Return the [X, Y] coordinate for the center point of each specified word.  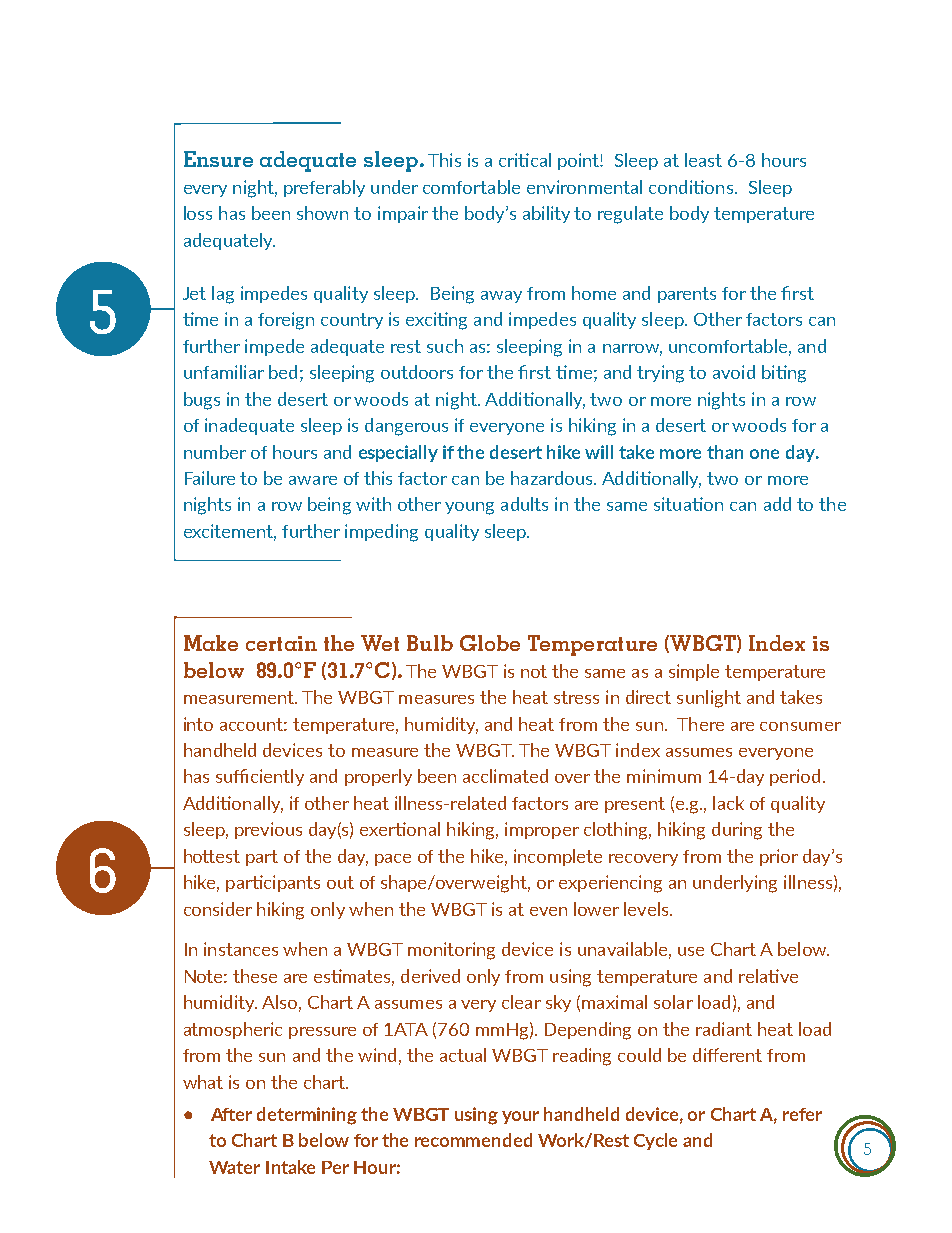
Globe [490, 643]
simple [694, 672]
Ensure [218, 159]
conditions [691, 187]
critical [525, 160]
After [231, 1114]
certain [281, 643]
